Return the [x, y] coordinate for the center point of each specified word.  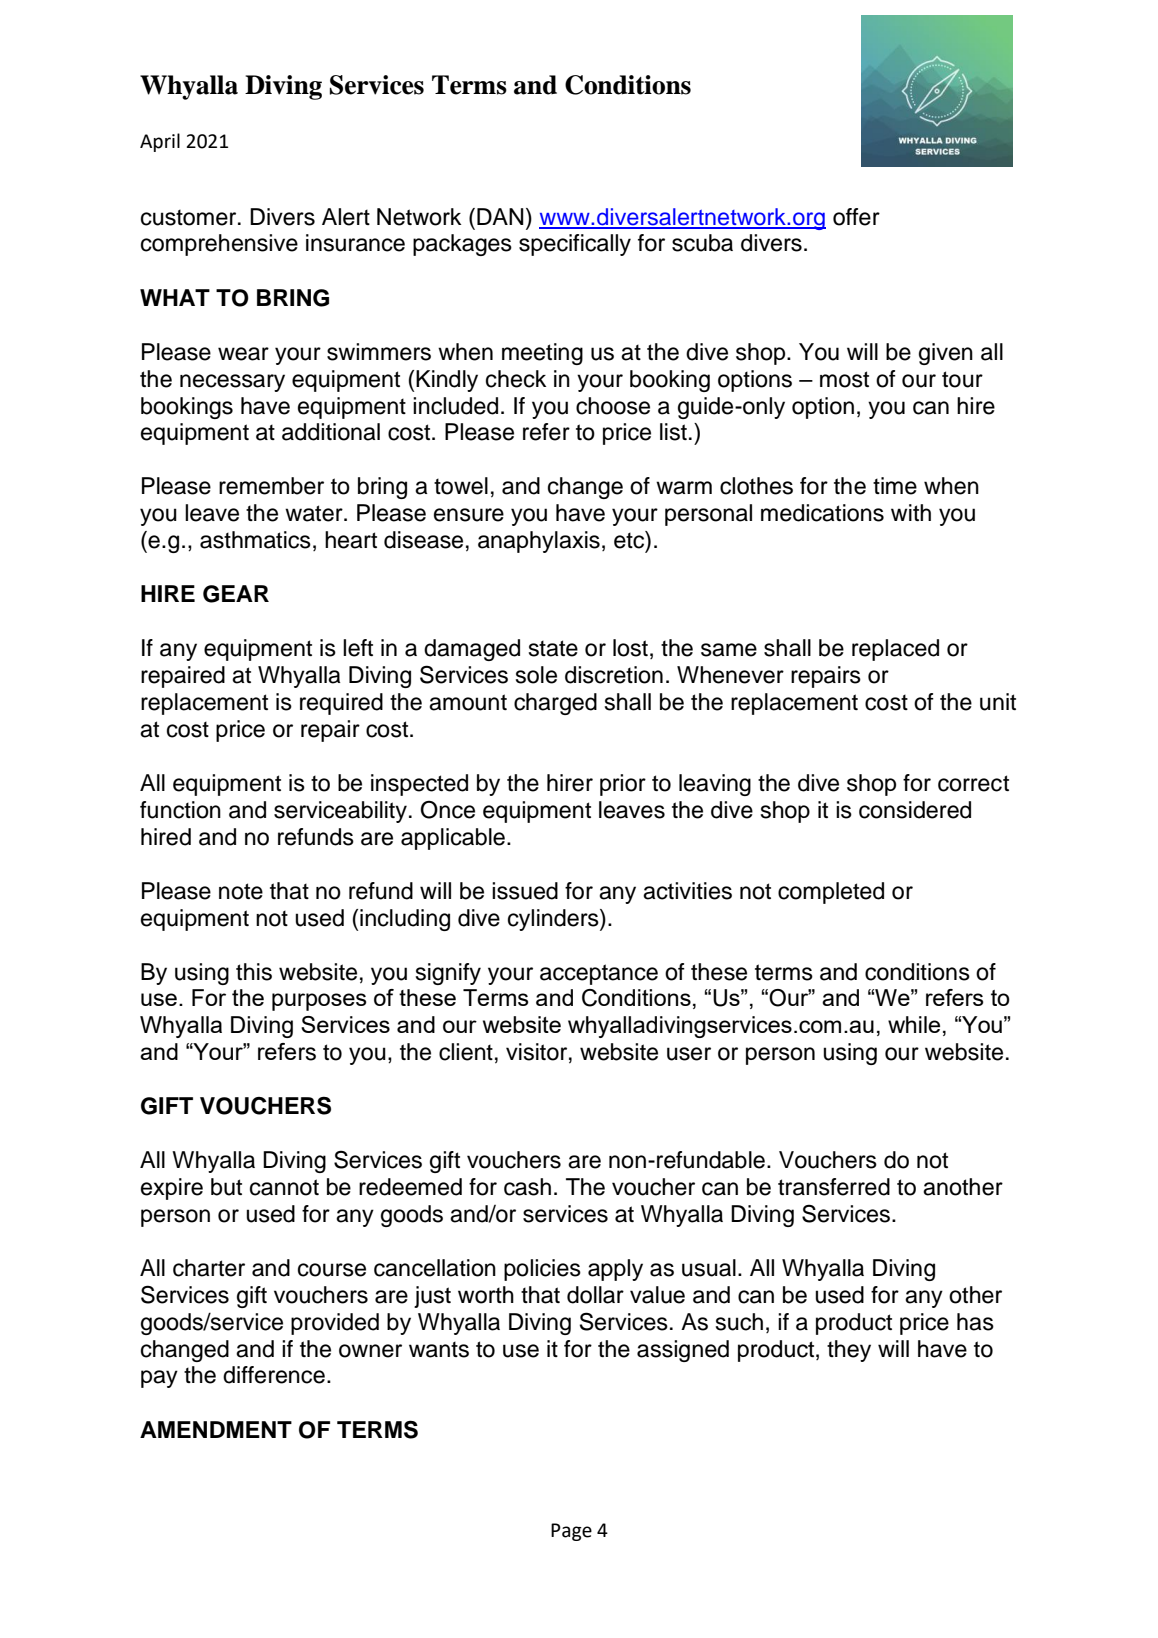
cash [527, 1187]
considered [915, 810]
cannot [284, 1187]
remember [271, 486]
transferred [834, 1187]
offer [856, 217]
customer [190, 217]
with [911, 512]
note [241, 891]
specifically [575, 245]
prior [623, 785]
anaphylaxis [539, 542]
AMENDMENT [216, 1429]
